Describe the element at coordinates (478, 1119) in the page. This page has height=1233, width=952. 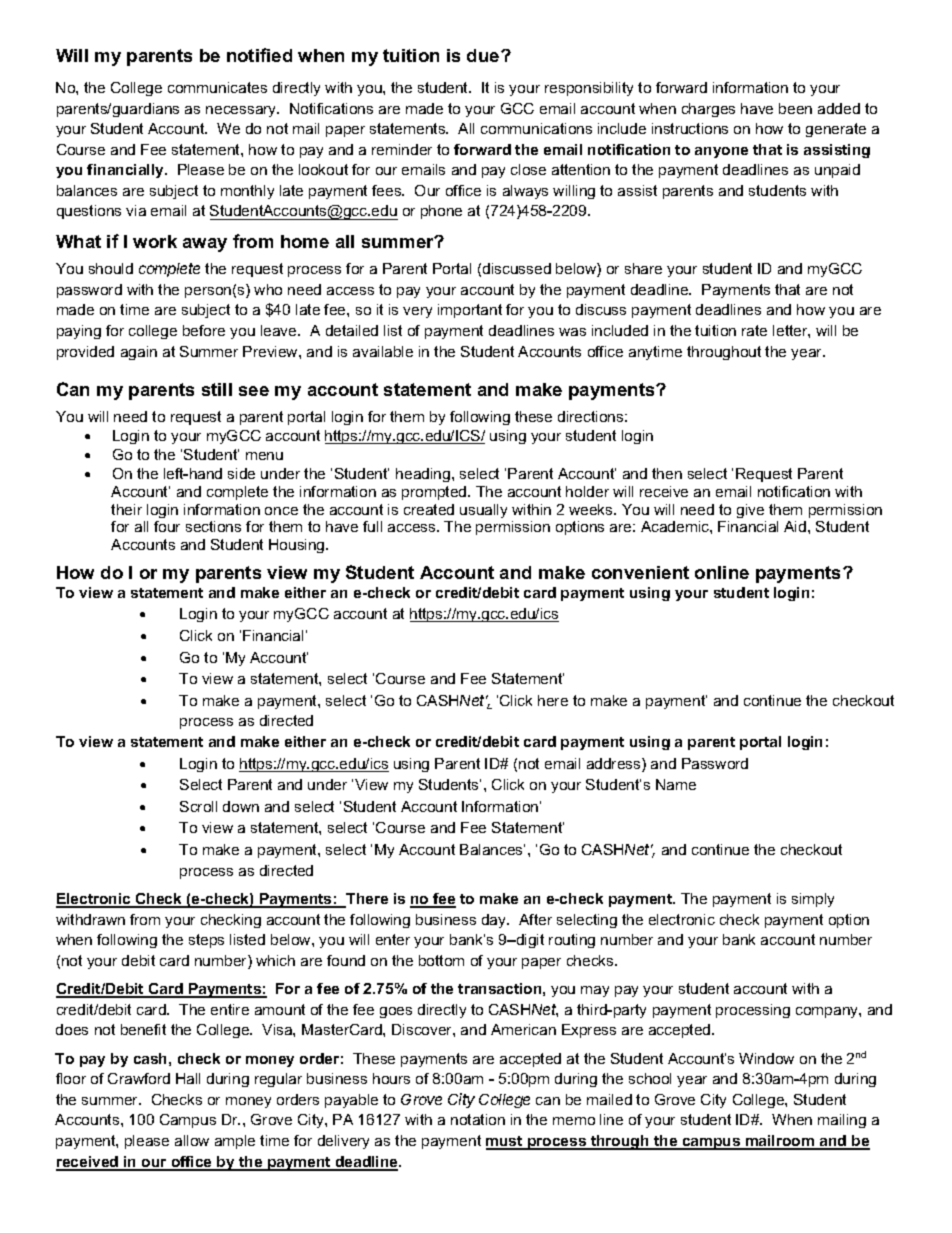
I see `notation` at that location.
